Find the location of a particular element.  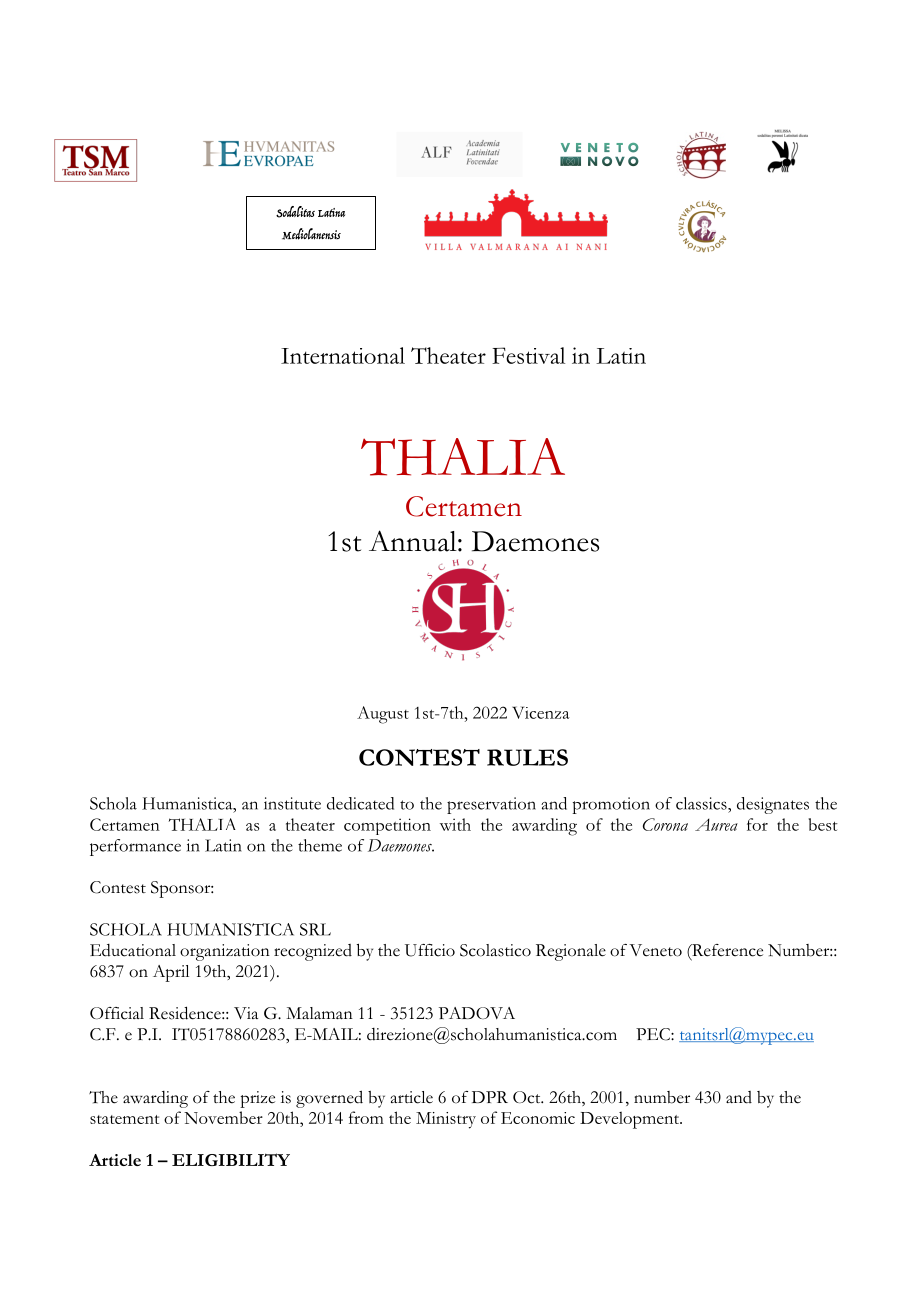

November is located at coordinates (223, 1117).
